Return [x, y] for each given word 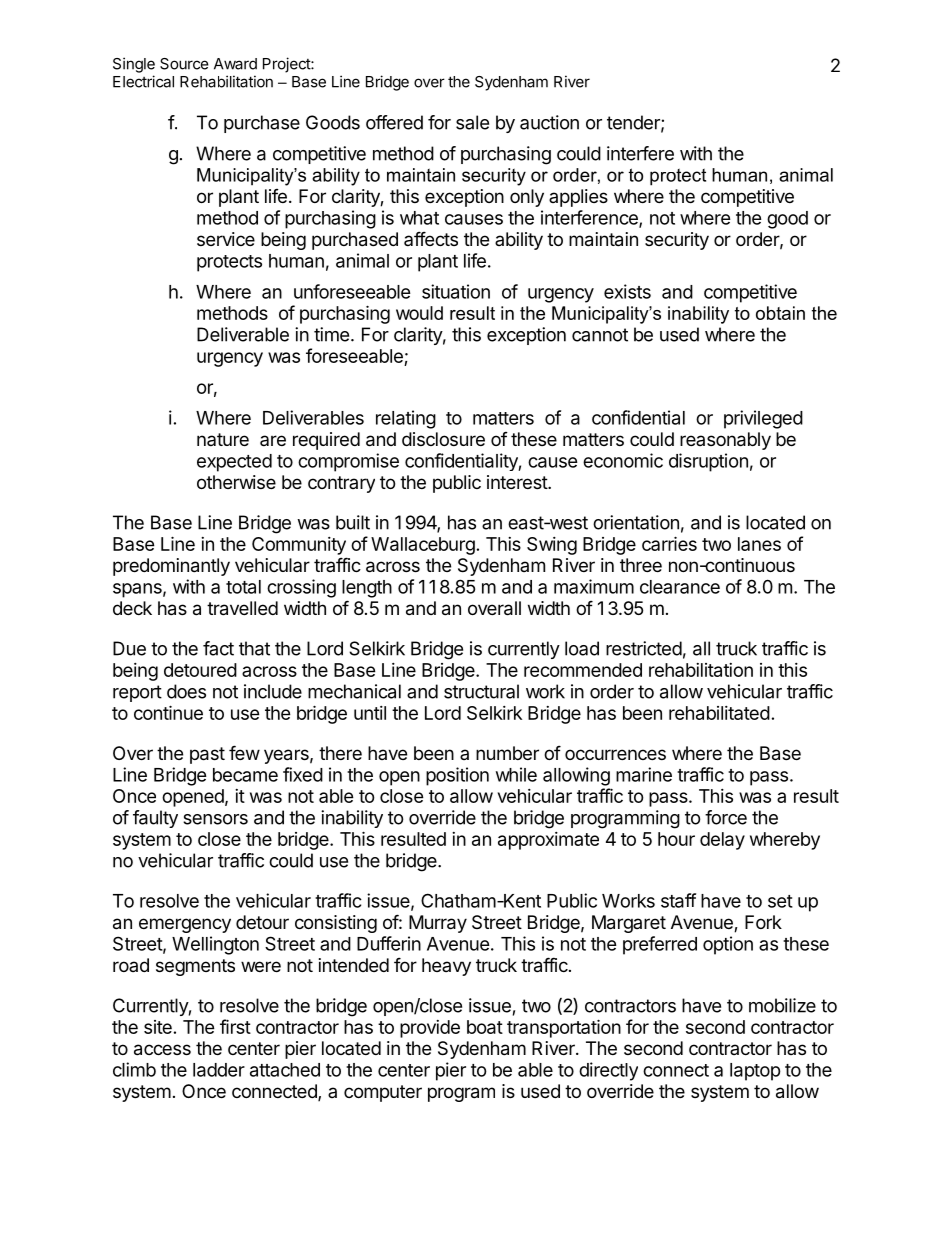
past [207, 755]
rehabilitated [719, 713]
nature [223, 439]
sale [472, 122]
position [457, 776]
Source [184, 64]
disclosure [443, 439]
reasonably [725, 441]
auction [549, 122]
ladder [219, 1070]
